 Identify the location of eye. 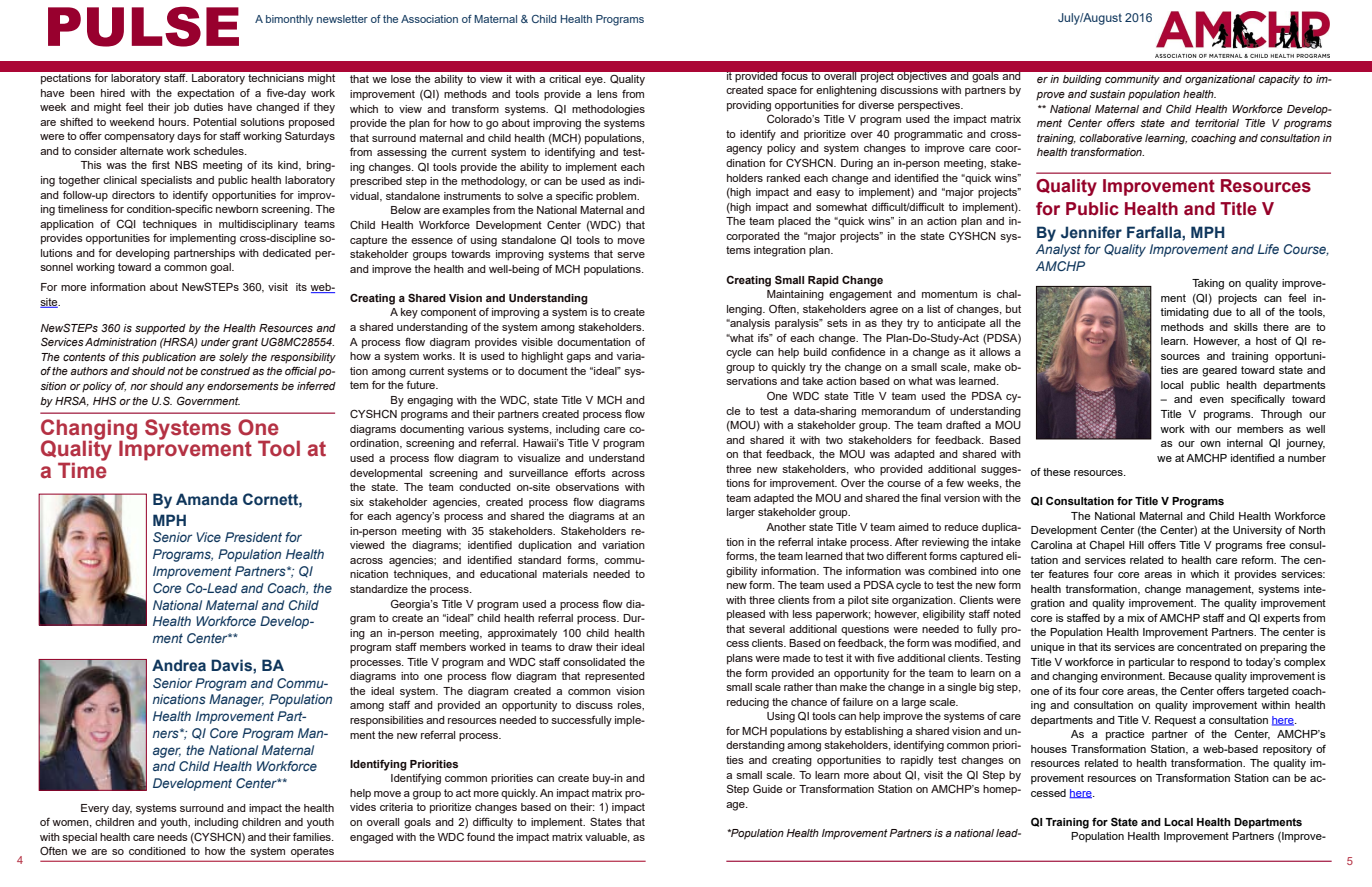
(595, 81).
